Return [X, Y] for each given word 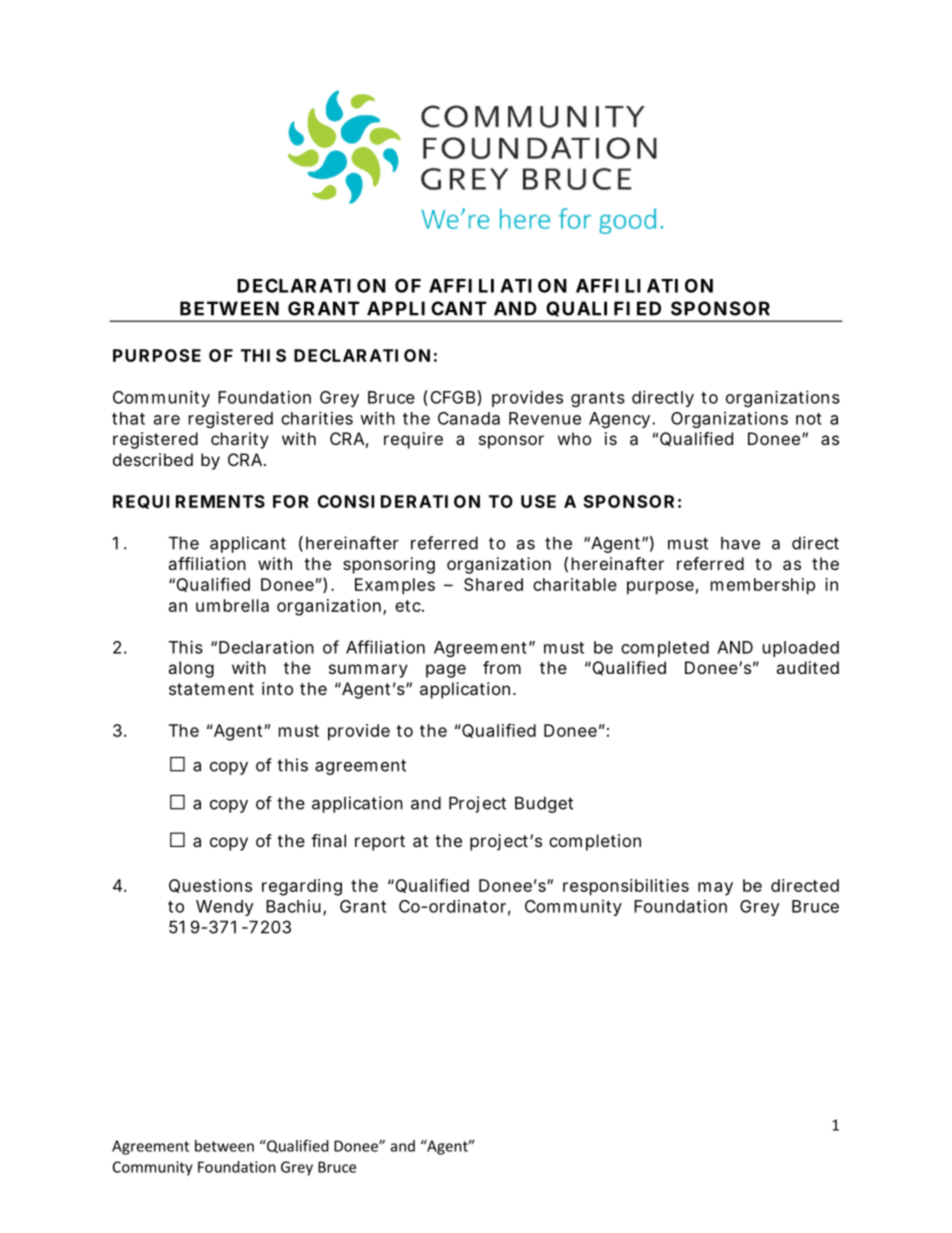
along [191, 669]
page [446, 671]
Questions [210, 886]
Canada [469, 418]
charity [240, 440]
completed [665, 649]
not [809, 419]
